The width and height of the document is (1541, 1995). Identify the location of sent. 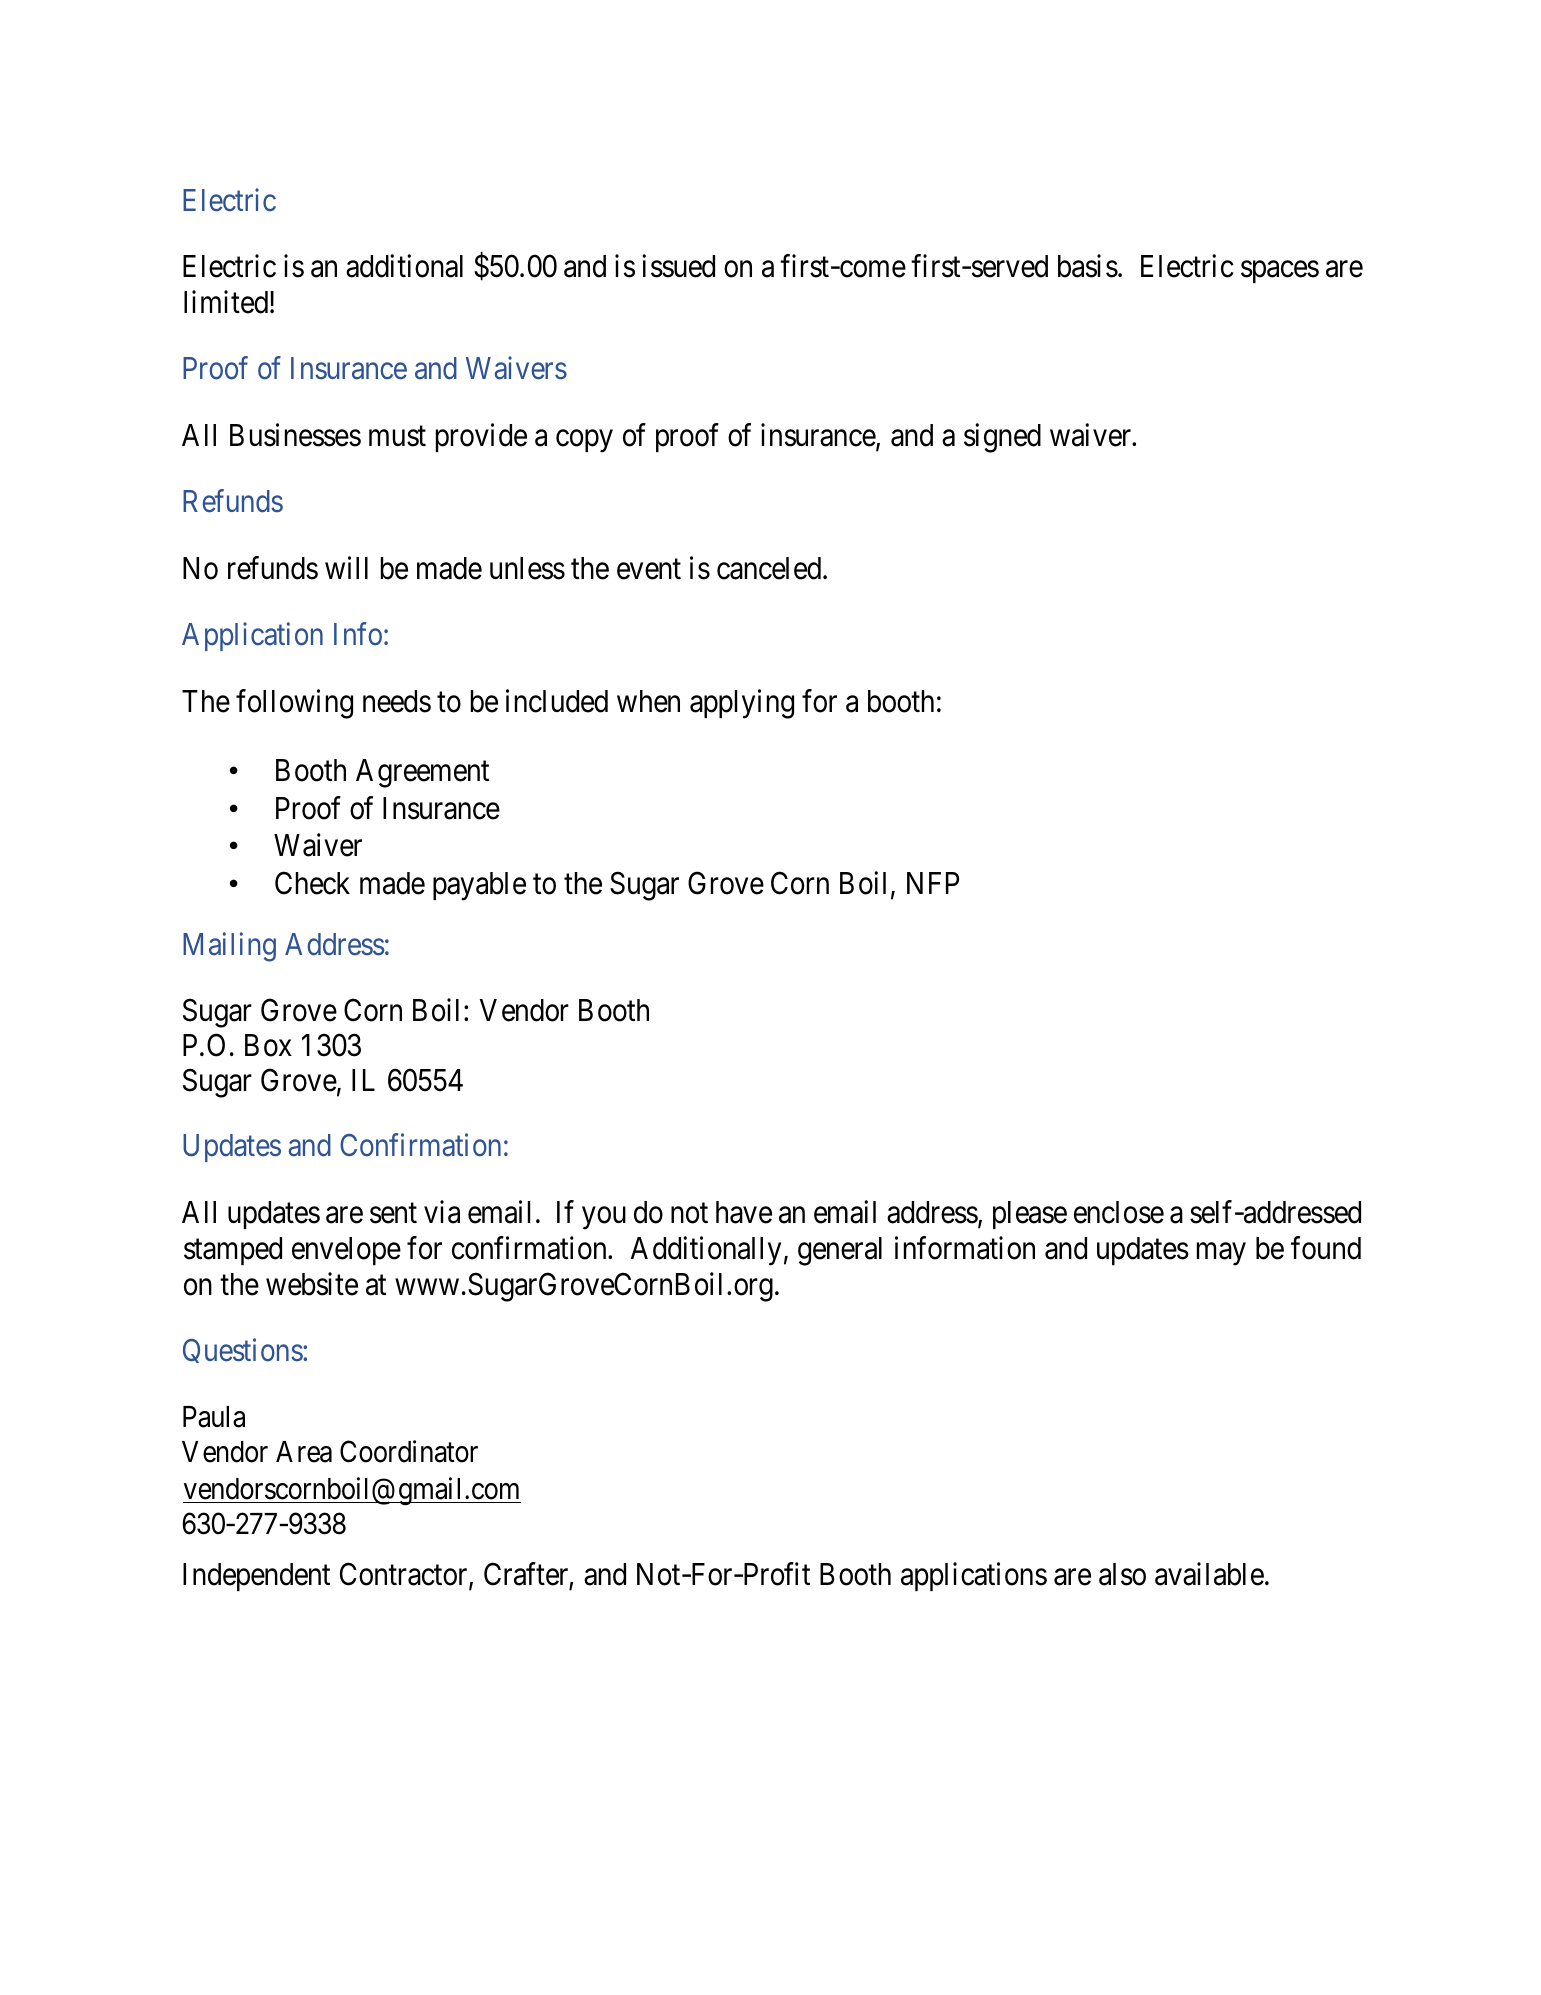
(393, 1213).
